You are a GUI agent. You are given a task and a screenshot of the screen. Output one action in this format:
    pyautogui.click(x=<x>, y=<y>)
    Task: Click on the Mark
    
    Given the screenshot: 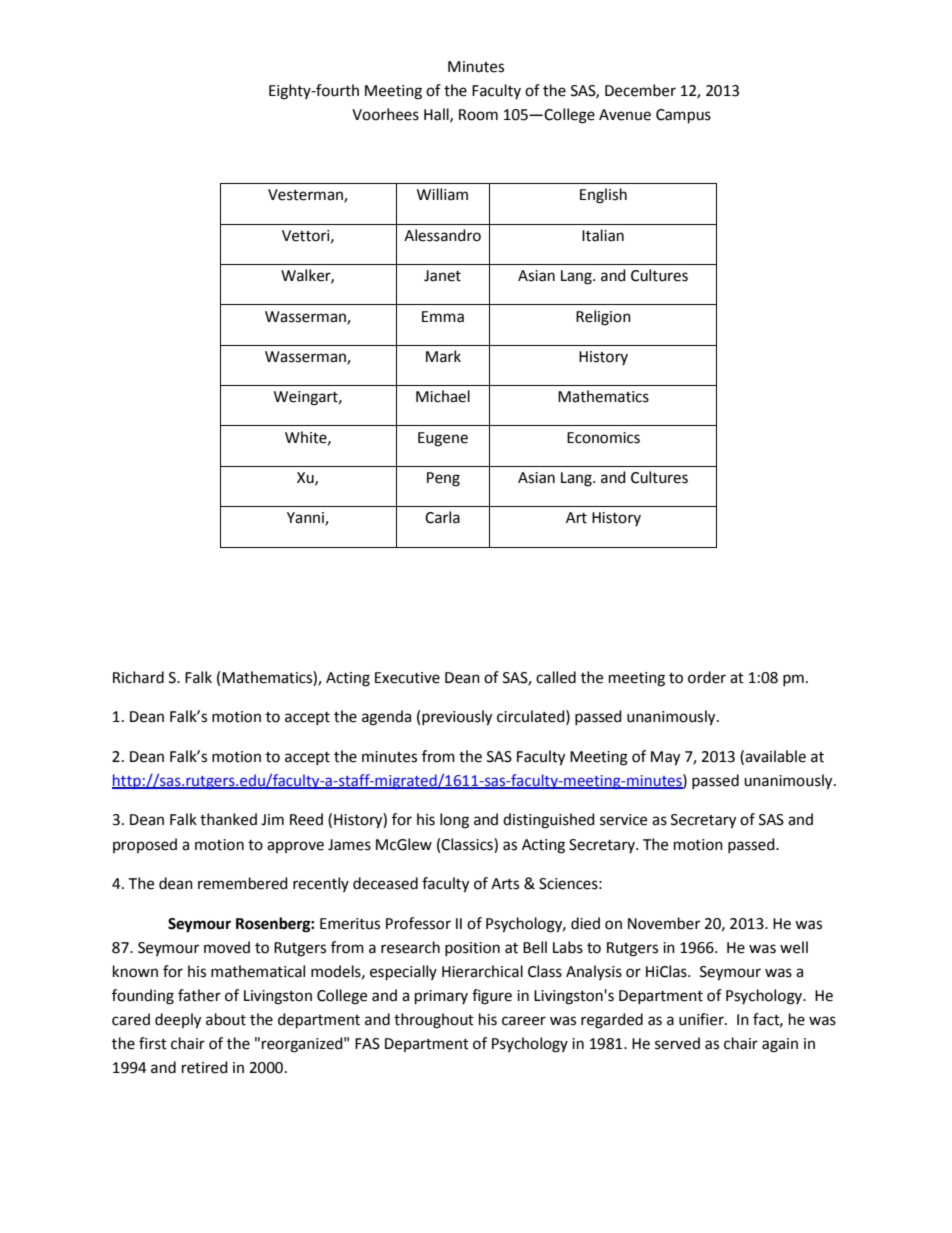 What is the action you would take?
    pyautogui.click(x=443, y=356)
